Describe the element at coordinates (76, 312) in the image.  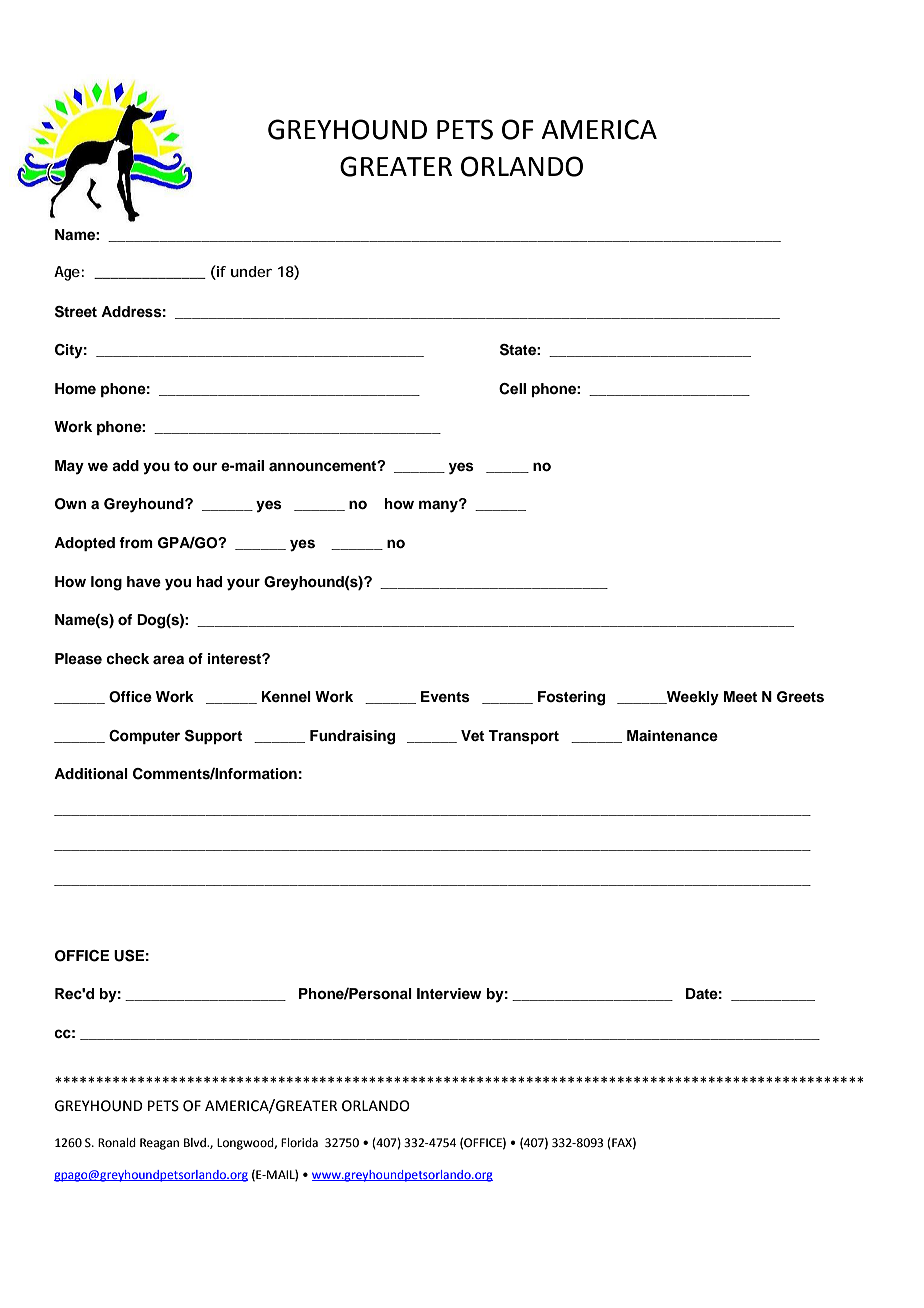
I see `Street` at that location.
